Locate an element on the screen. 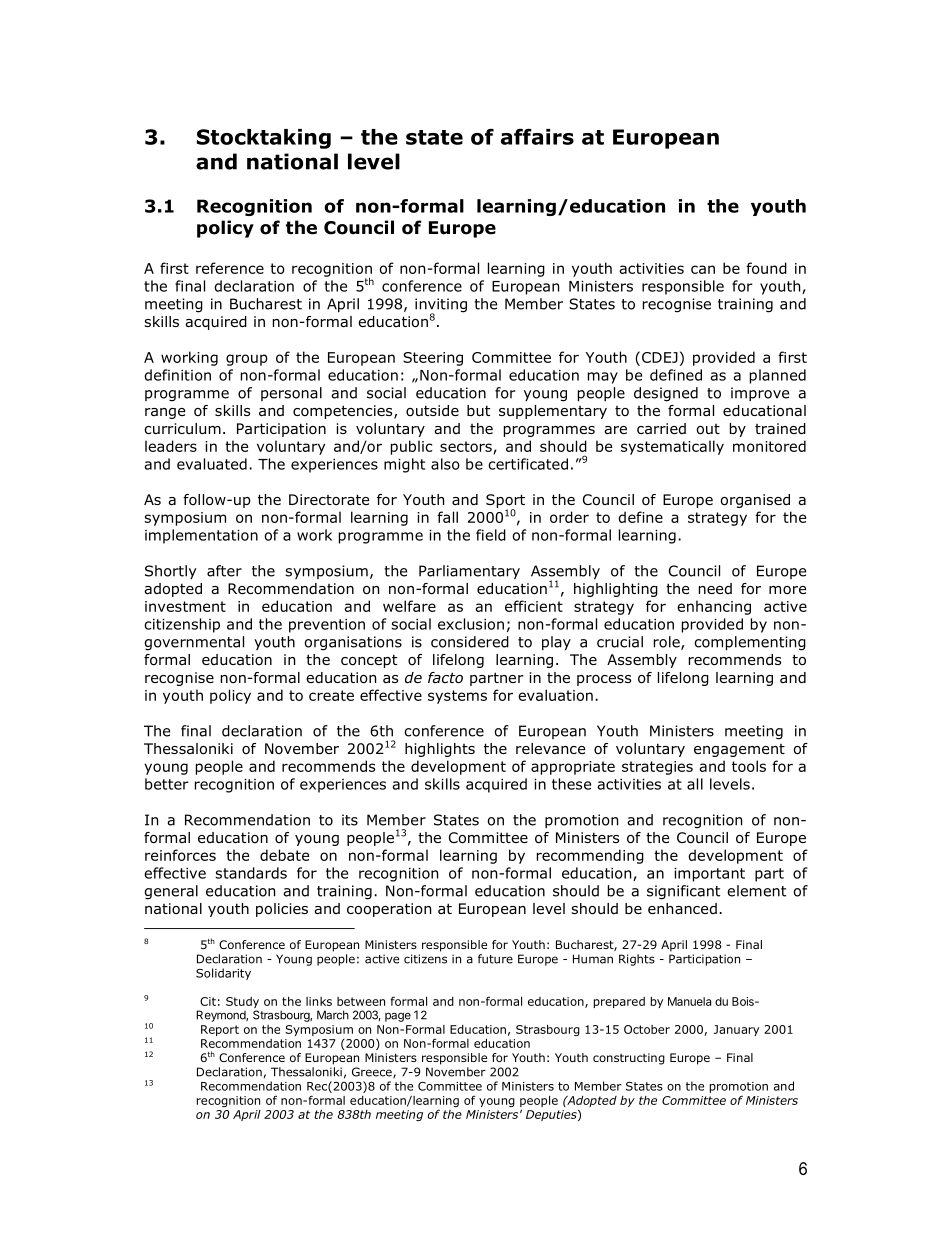 This screenshot has height=1233, width=952. Deputies is located at coordinates (552, 1115).
